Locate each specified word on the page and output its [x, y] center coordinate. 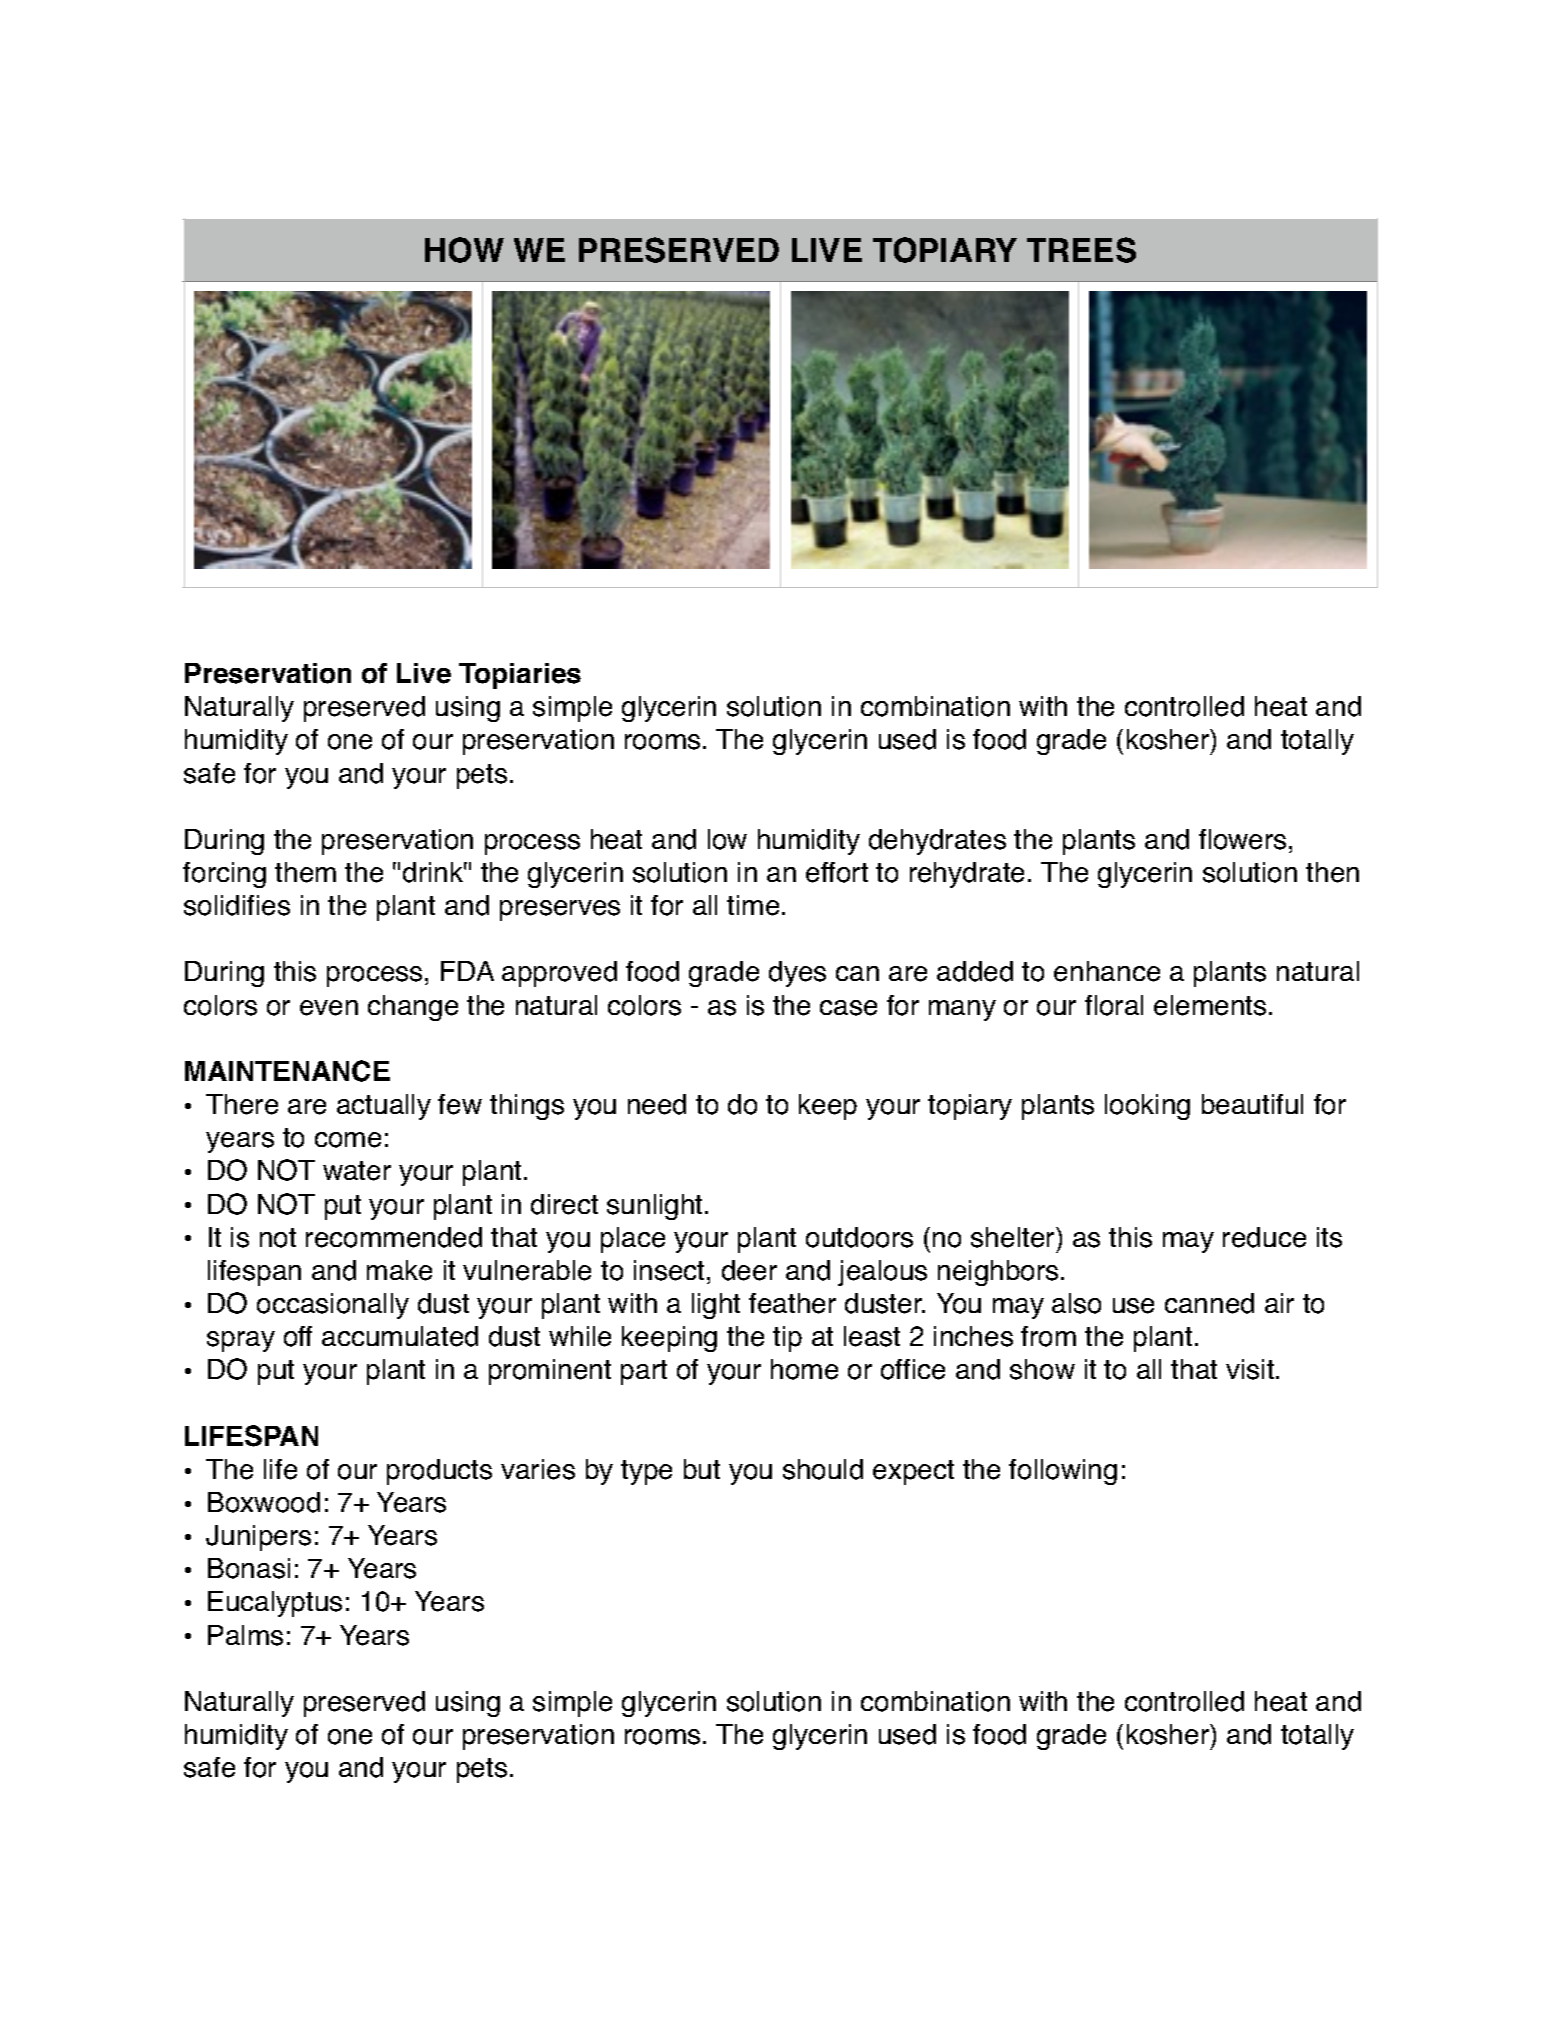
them [305, 872]
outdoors [859, 1237]
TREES [1081, 250]
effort [837, 872]
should [823, 1469]
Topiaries [520, 676]
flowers [1242, 839]
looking [1147, 1107]
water [357, 1171]
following [1063, 1472]
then [1332, 872]
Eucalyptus [275, 1604]
